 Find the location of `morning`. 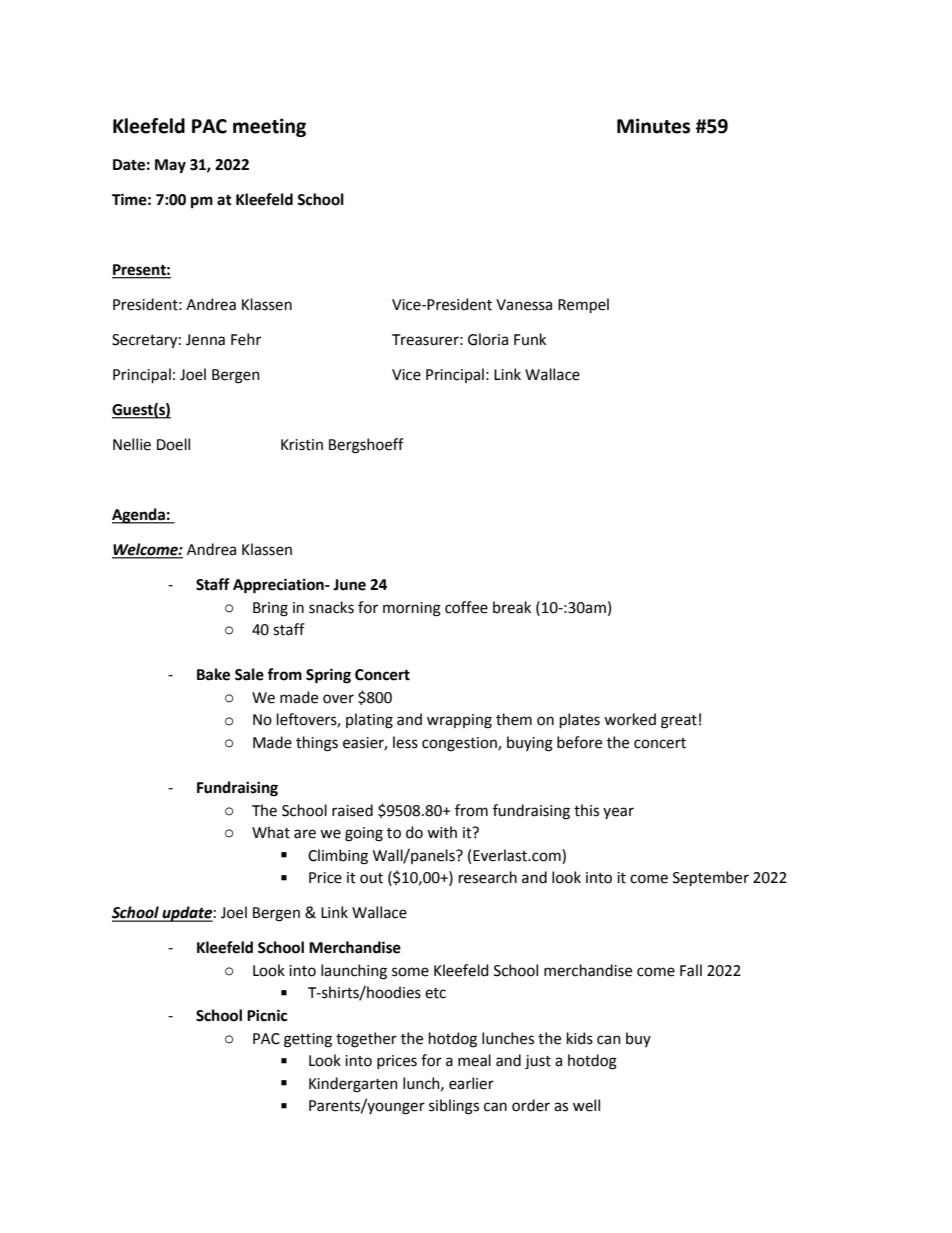

morning is located at coordinates (412, 609).
